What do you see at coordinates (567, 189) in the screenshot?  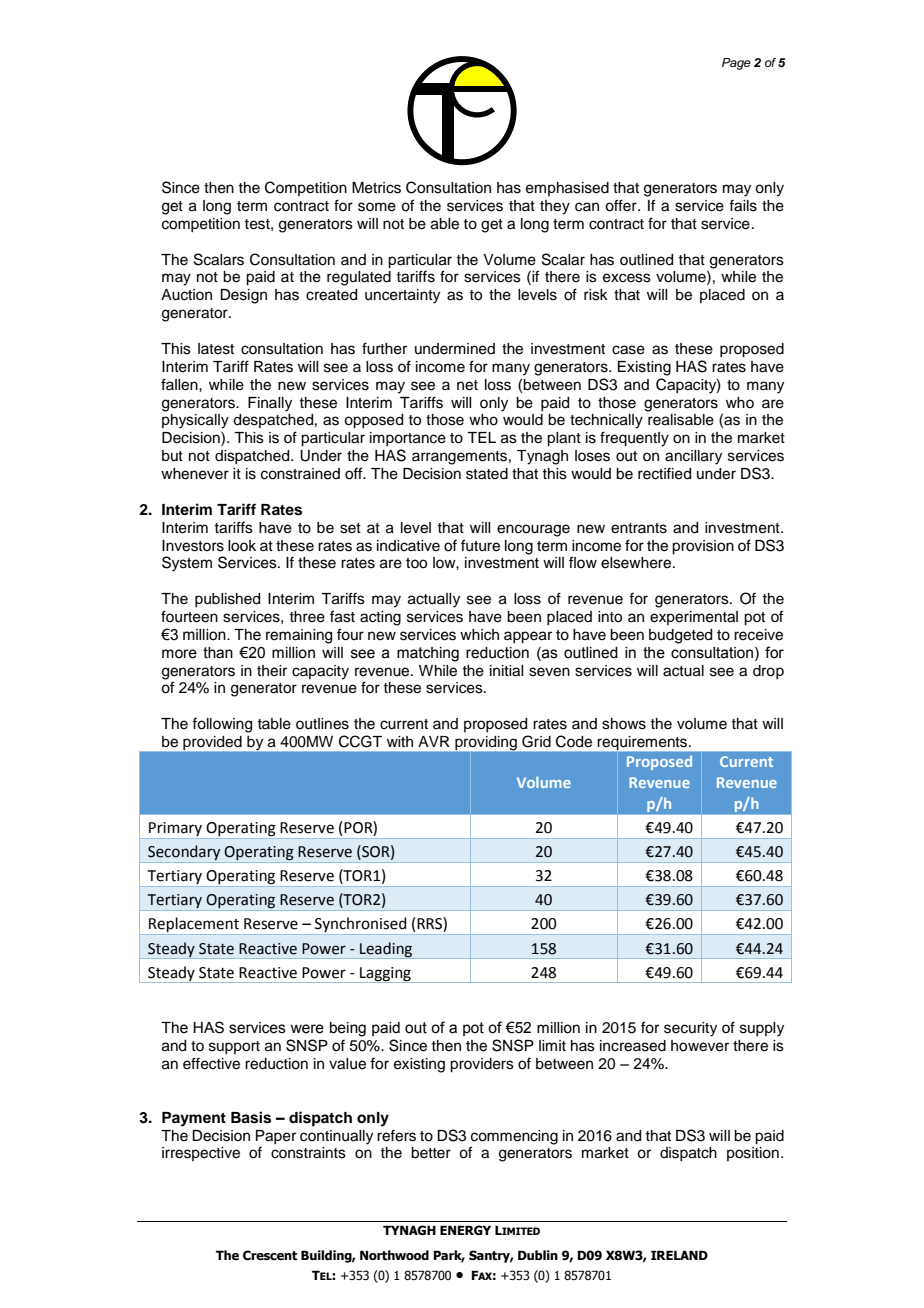 I see `emphasised` at bounding box center [567, 189].
